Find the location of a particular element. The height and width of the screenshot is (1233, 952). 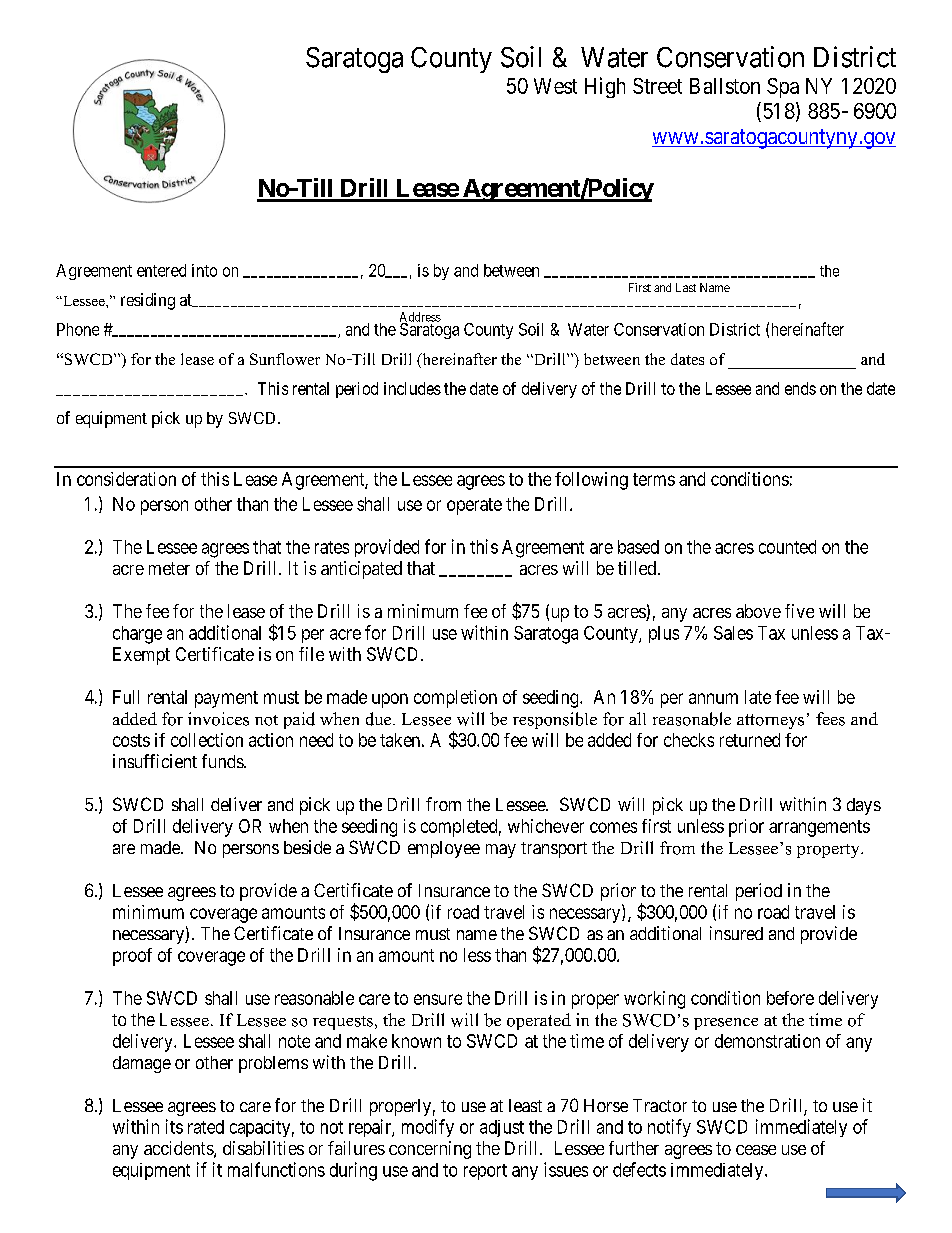

consideration is located at coordinates (126, 479).
